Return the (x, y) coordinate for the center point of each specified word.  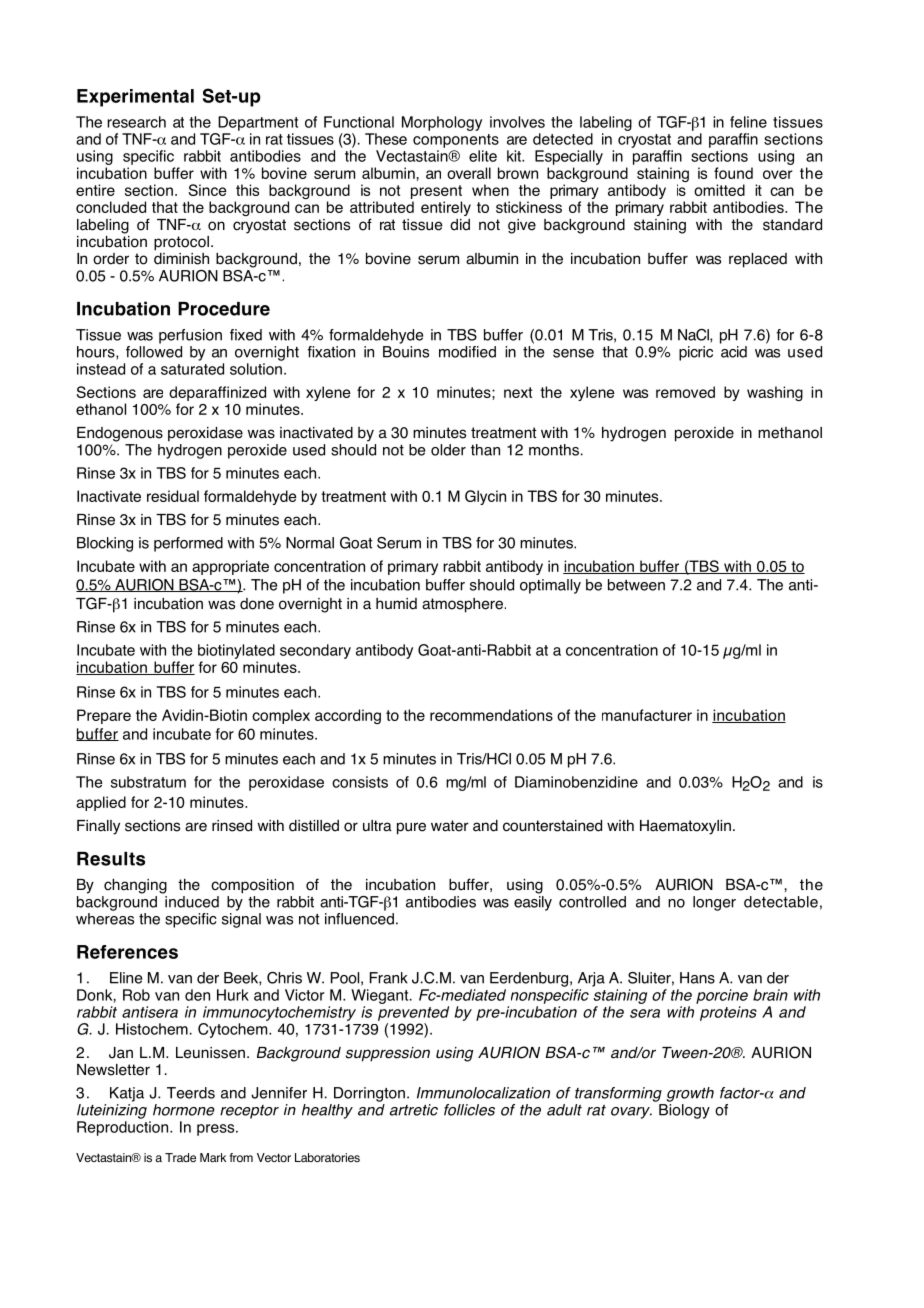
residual (173, 496)
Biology (684, 1111)
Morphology (442, 123)
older (448, 450)
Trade (180, 1157)
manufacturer (647, 715)
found (733, 173)
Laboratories (327, 1158)
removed (685, 392)
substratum (148, 782)
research (136, 122)
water (450, 826)
